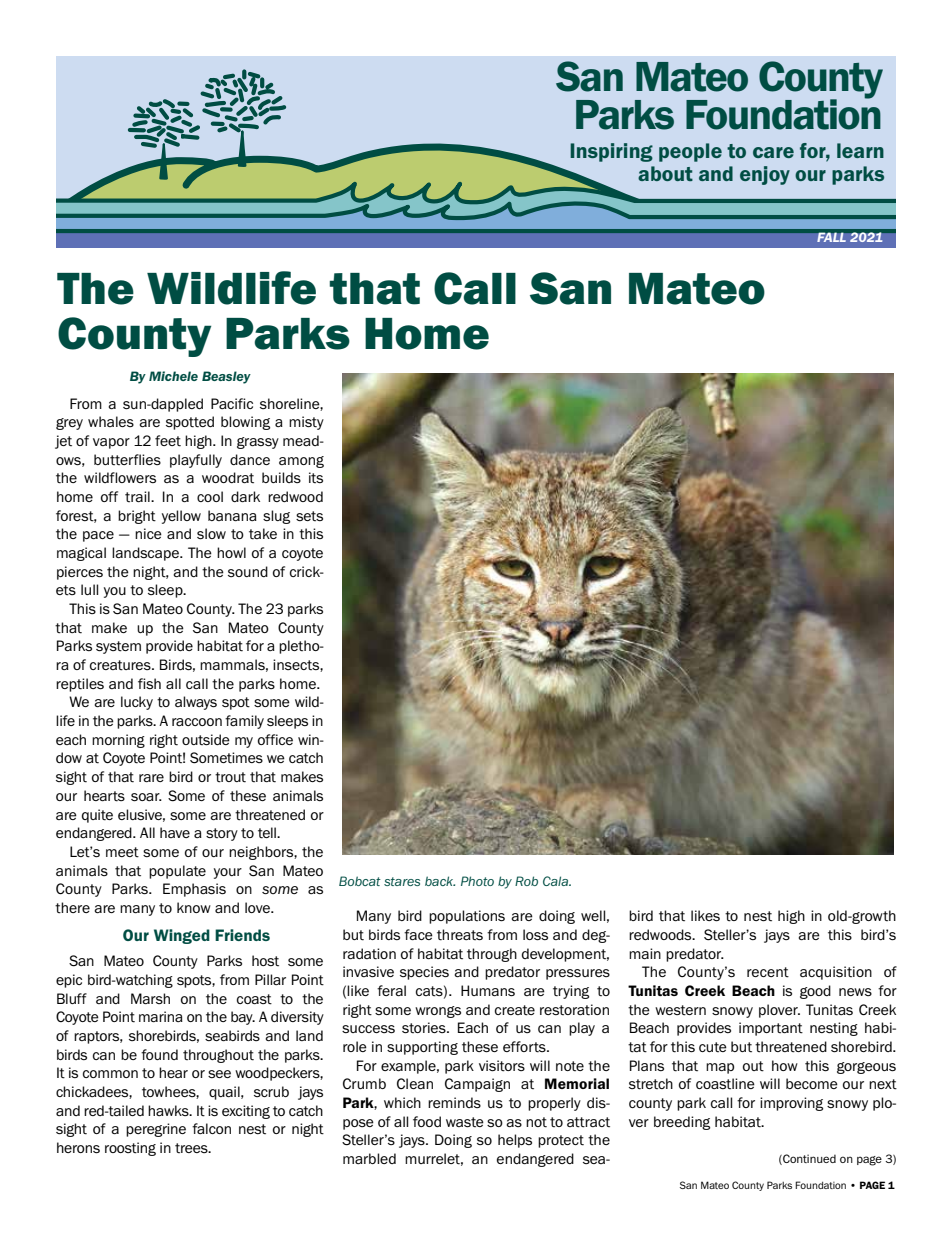  I want to click on Inspiring, so click(611, 152).
